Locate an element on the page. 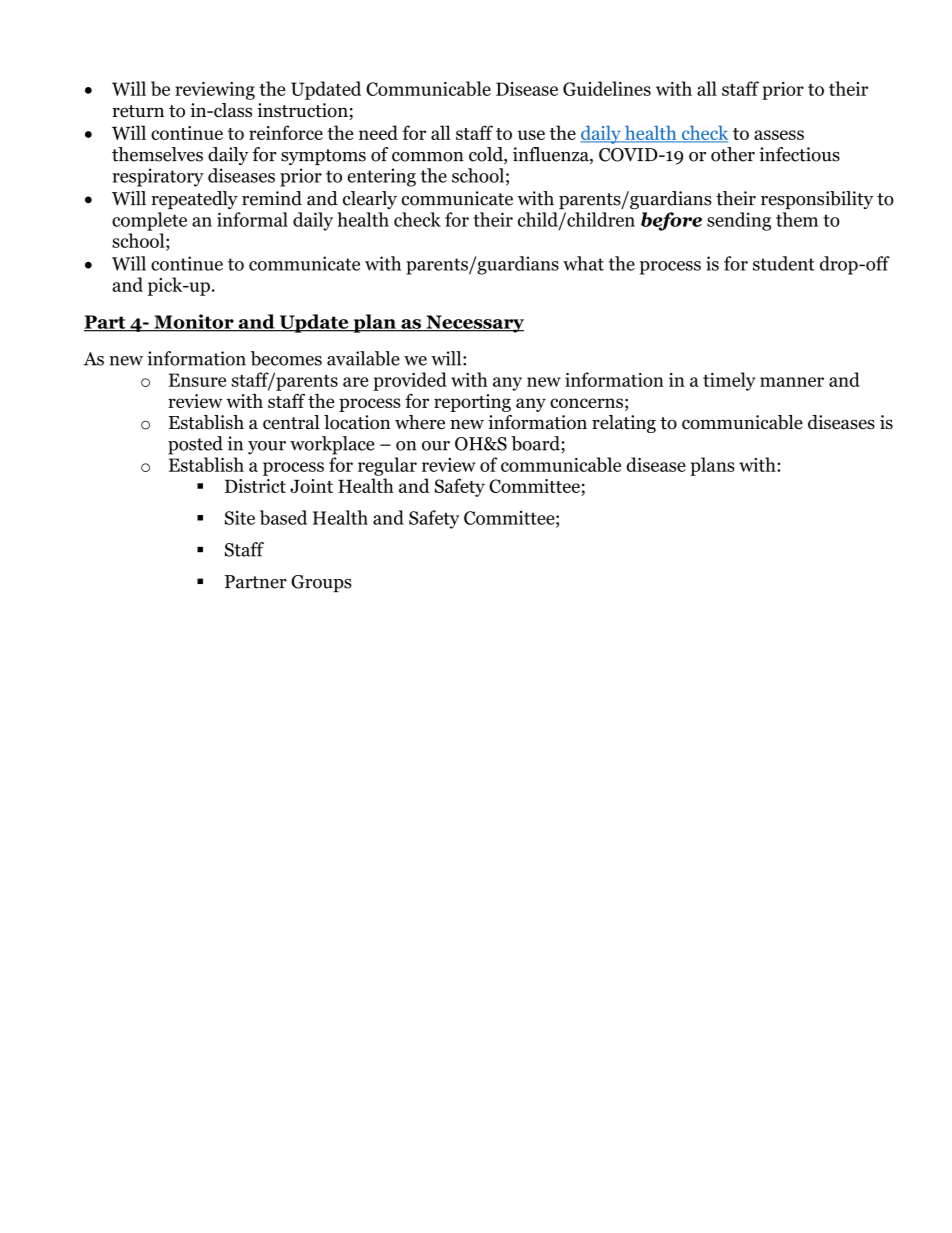 This page has width=952, height=1233. sending is located at coordinates (739, 221).
